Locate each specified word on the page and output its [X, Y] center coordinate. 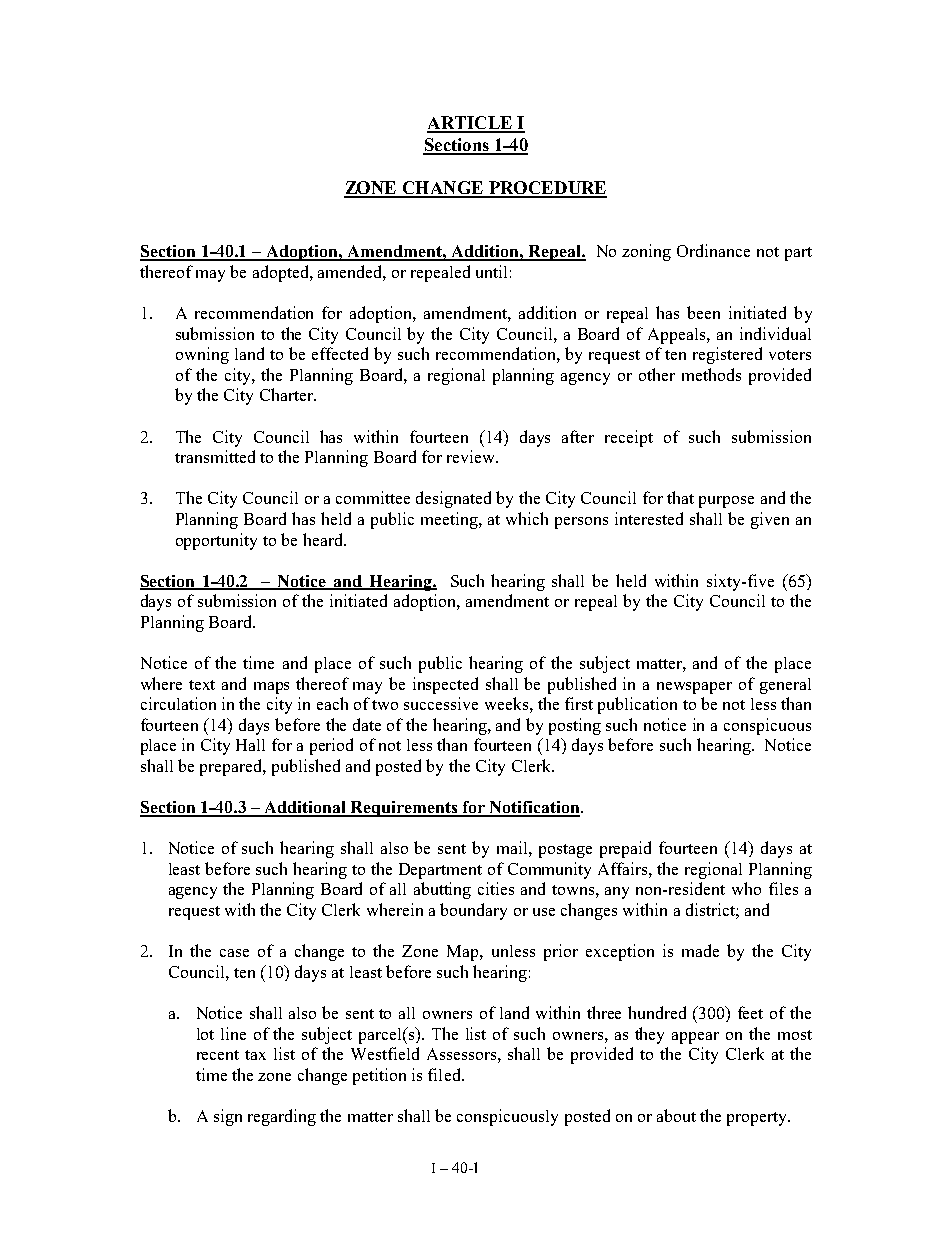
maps [271, 688]
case [234, 953]
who [746, 888]
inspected [445, 685]
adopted [282, 273]
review [472, 456]
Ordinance [713, 250]
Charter [287, 394]
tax [255, 1055]
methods [711, 374]
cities [496, 888]
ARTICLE [470, 124]
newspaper [694, 688]
